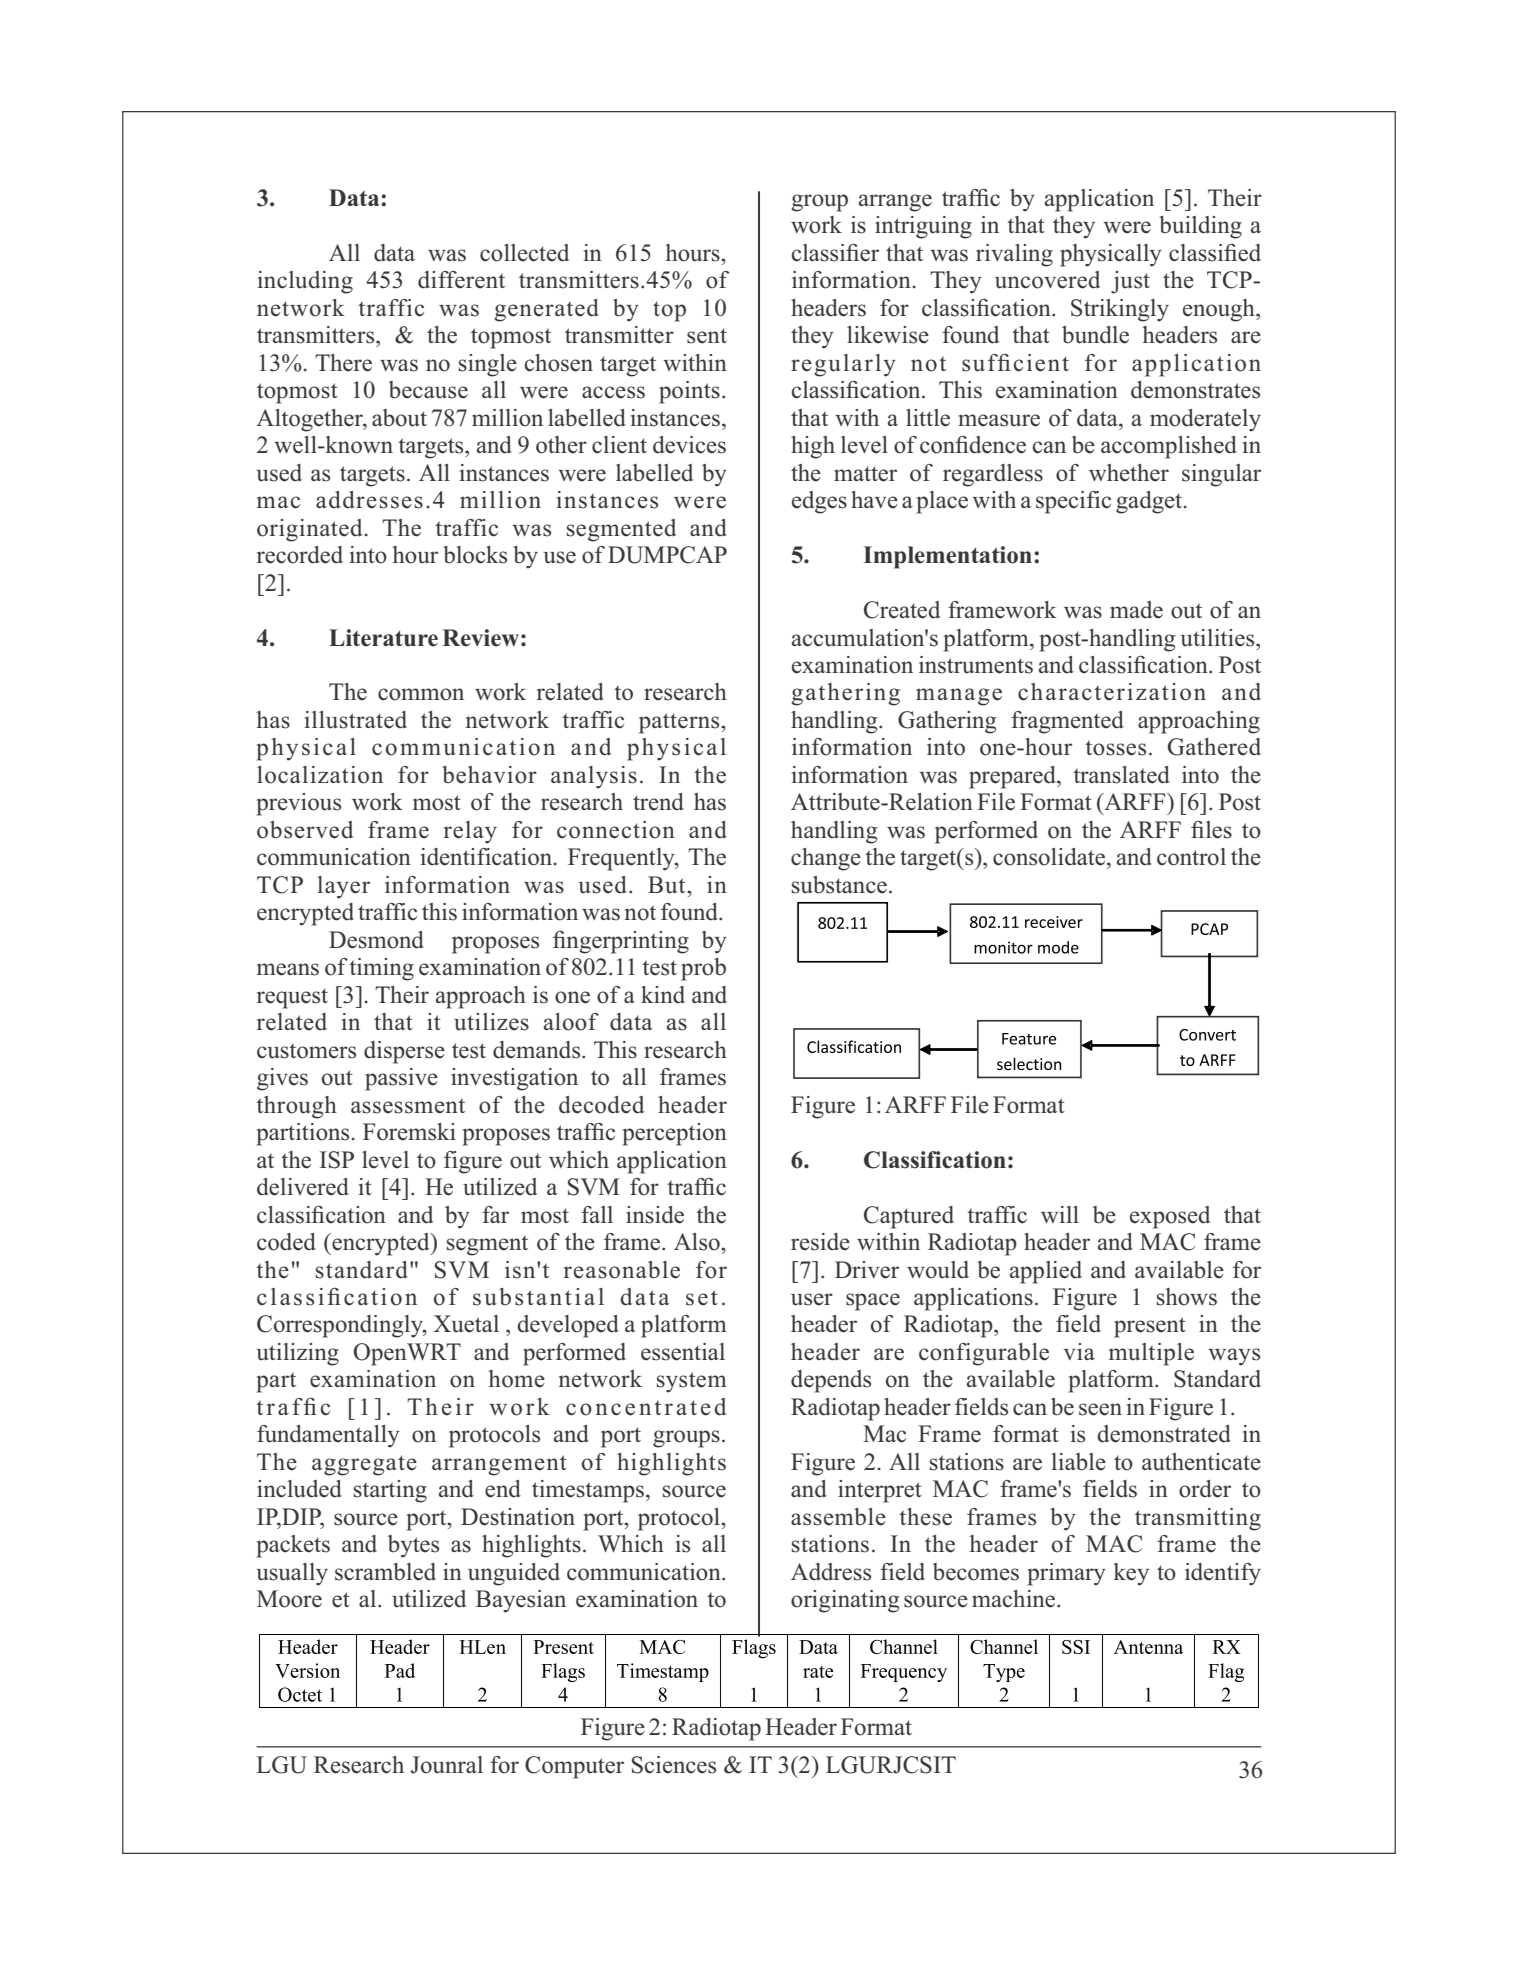 This screenshot has width=1518, height=1965. I want to click on Sciences, so click(674, 1765).
